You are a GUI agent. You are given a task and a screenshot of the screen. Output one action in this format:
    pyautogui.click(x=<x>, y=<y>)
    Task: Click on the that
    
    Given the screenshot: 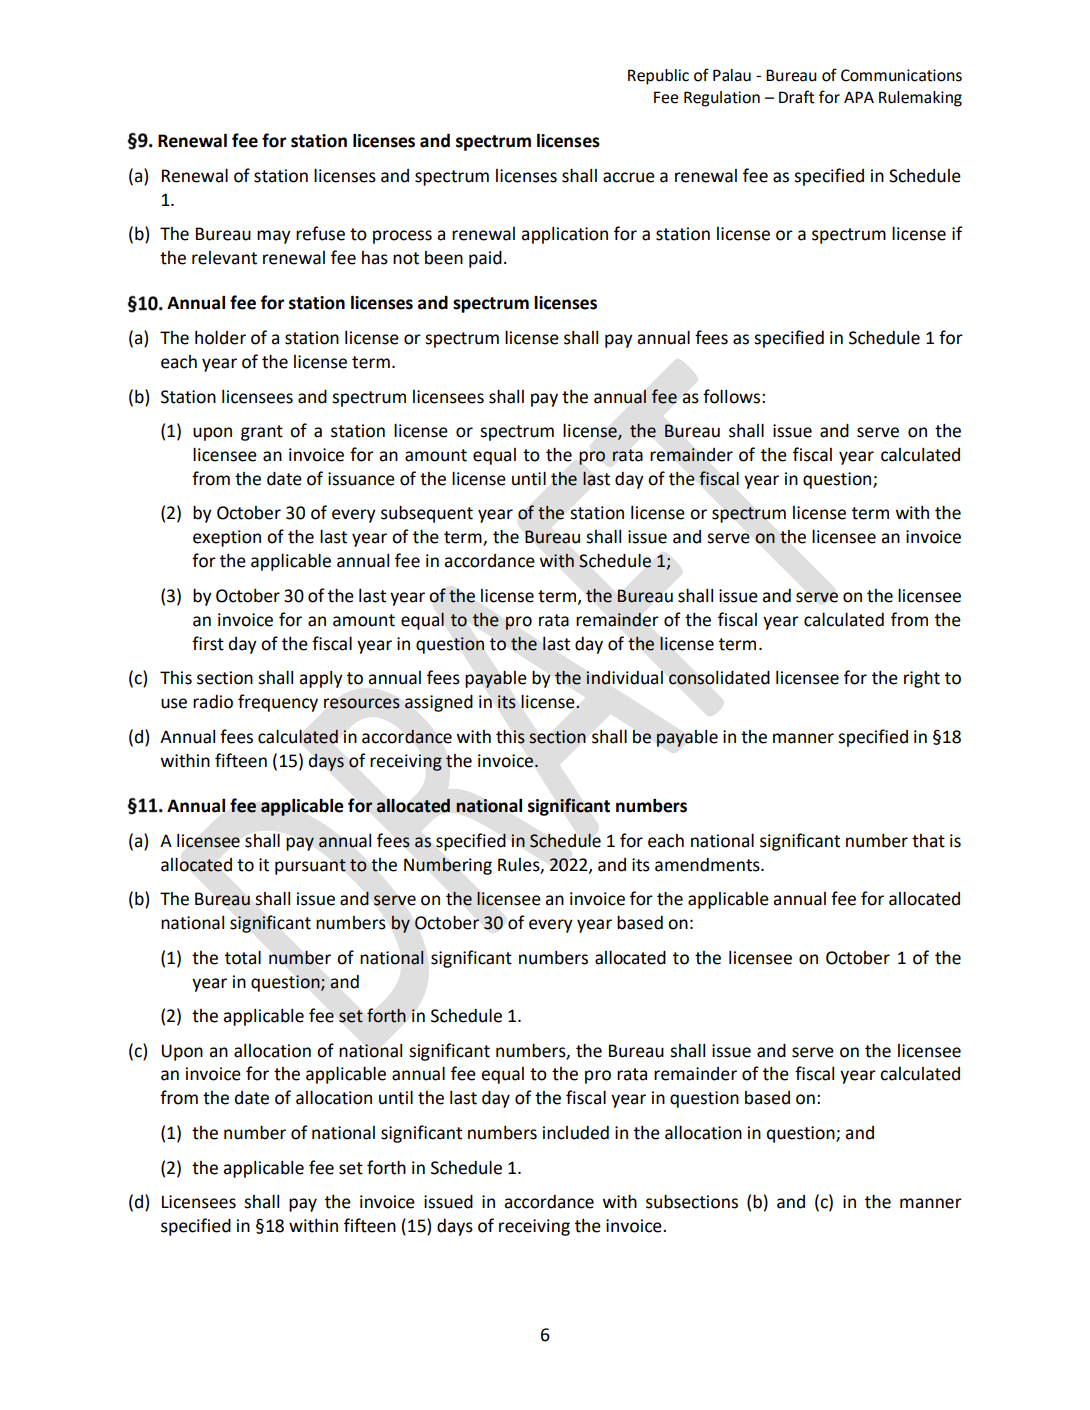 What is the action you would take?
    pyautogui.click(x=928, y=841)
